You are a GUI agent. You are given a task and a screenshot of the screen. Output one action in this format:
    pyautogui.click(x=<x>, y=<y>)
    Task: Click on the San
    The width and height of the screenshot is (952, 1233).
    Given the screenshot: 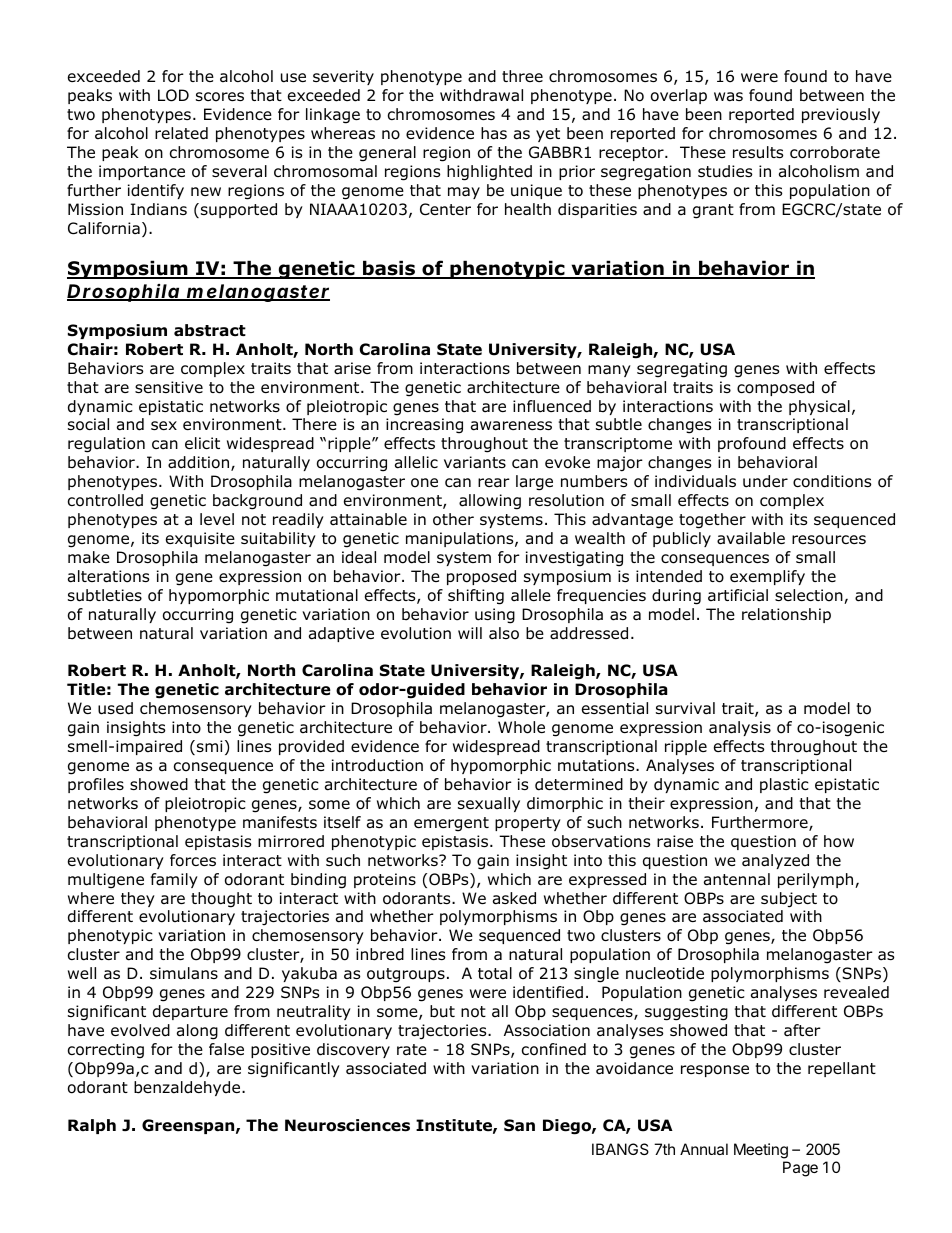 What is the action you would take?
    pyautogui.click(x=519, y=1125)
